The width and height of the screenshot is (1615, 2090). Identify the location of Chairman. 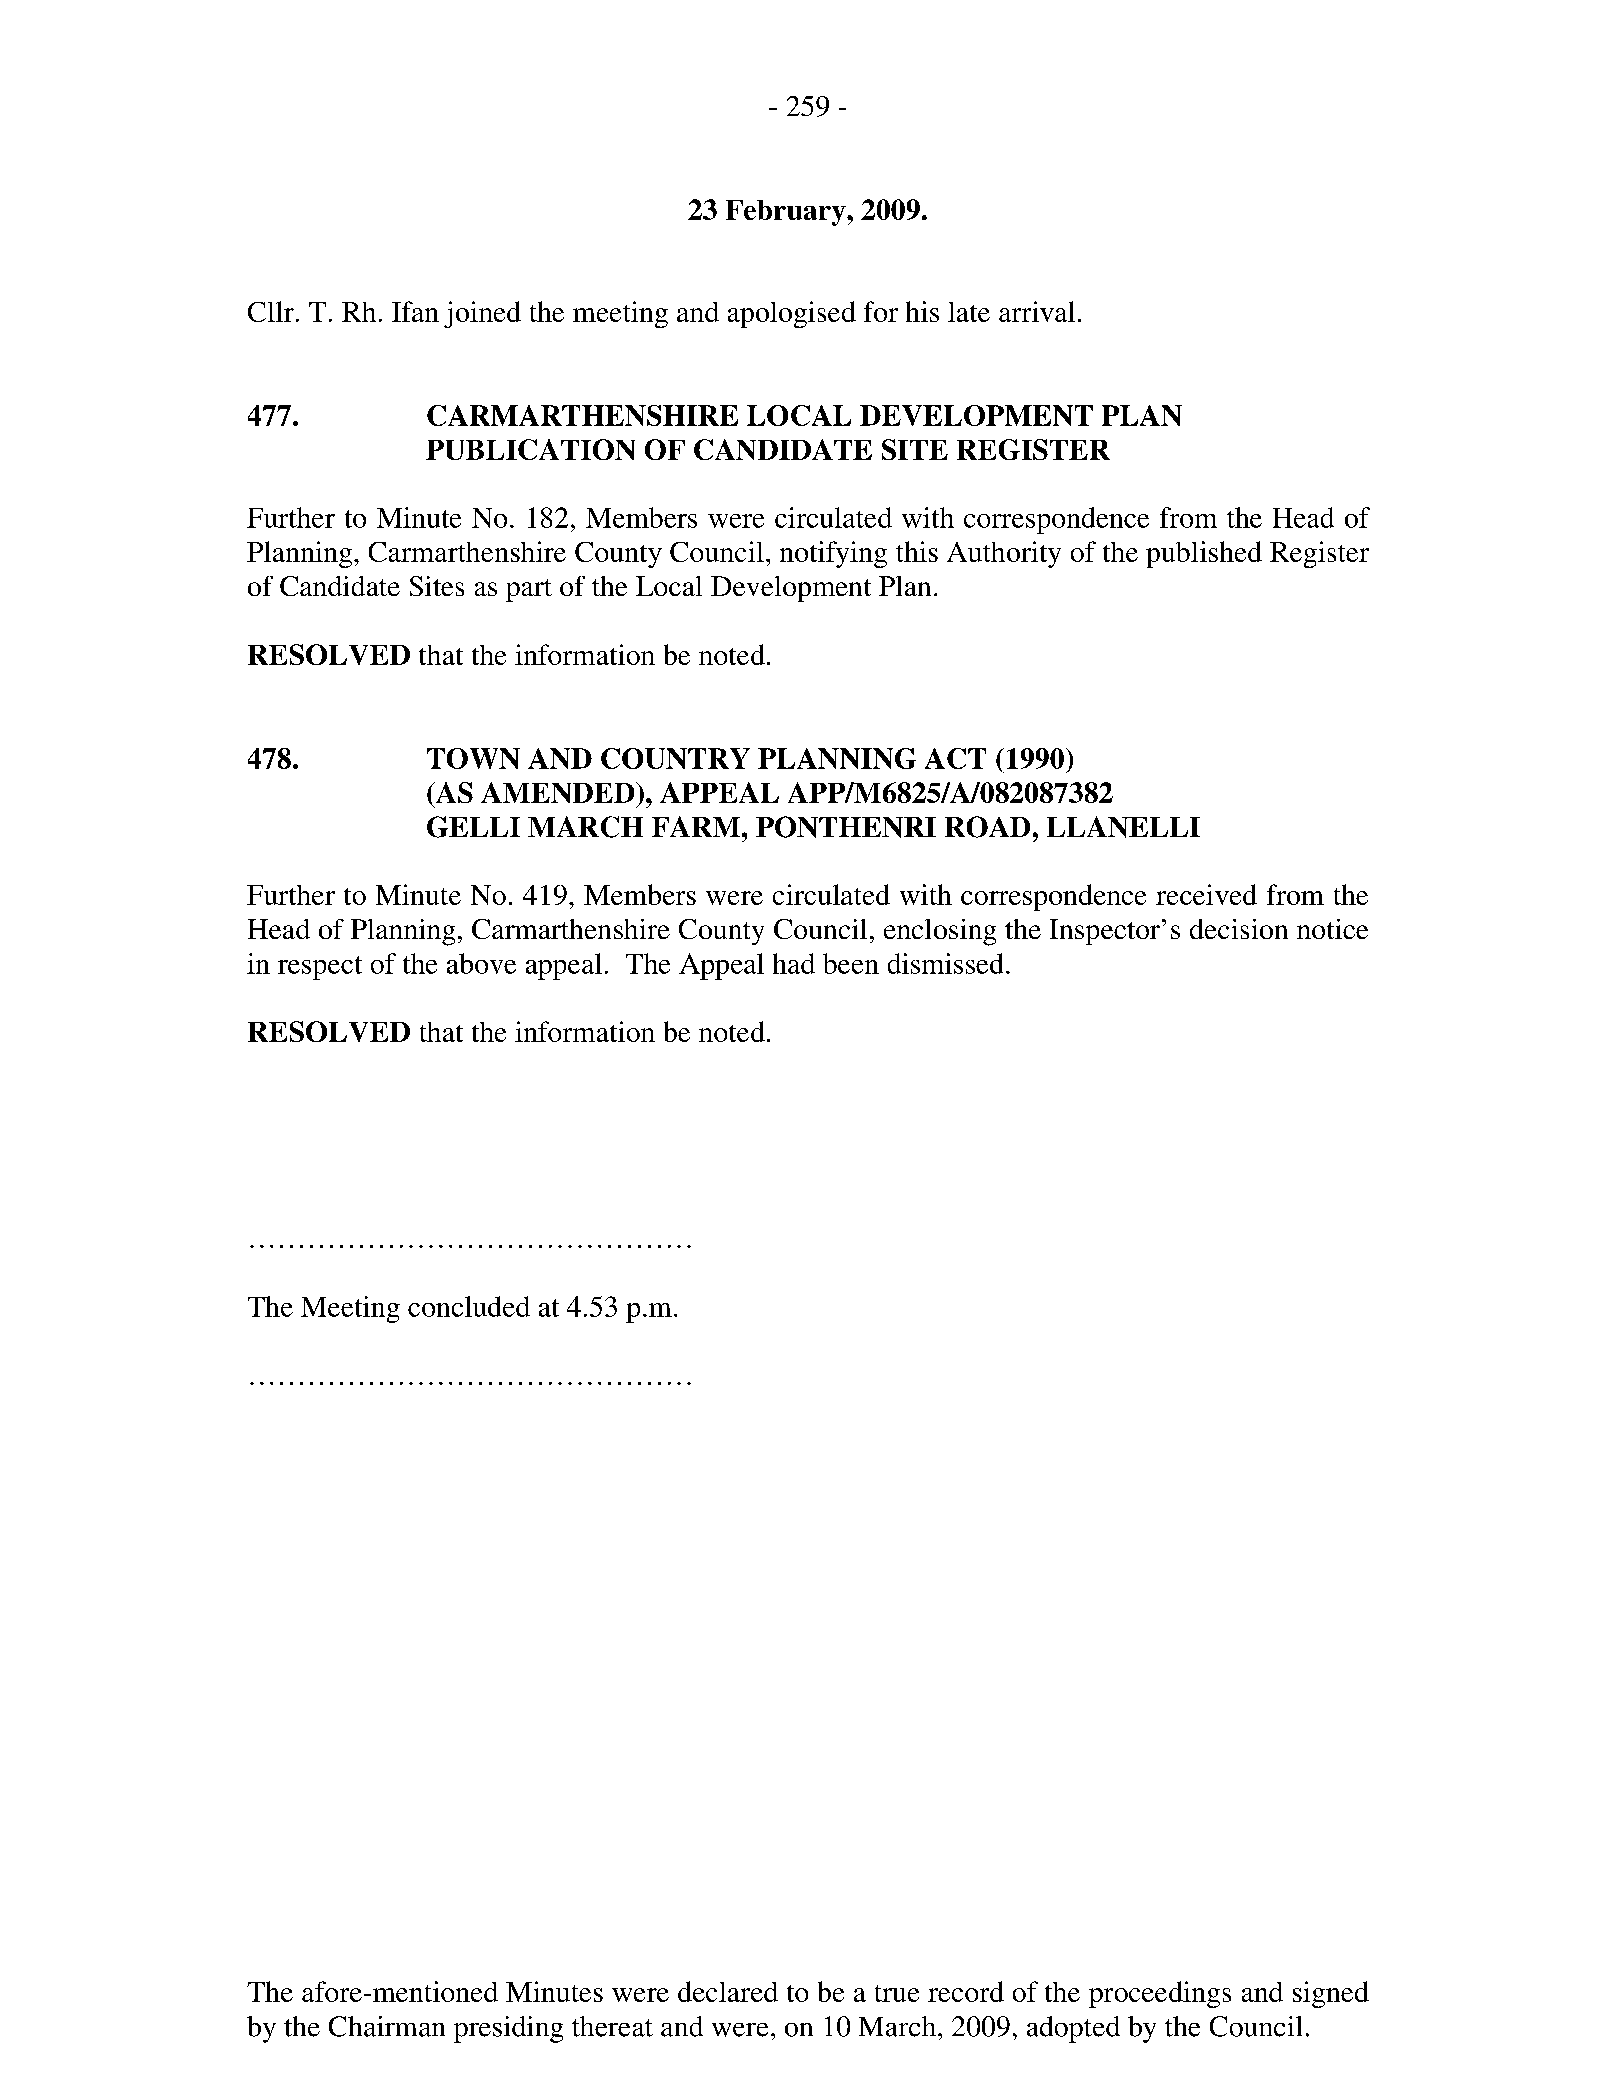
(387, 2026).
